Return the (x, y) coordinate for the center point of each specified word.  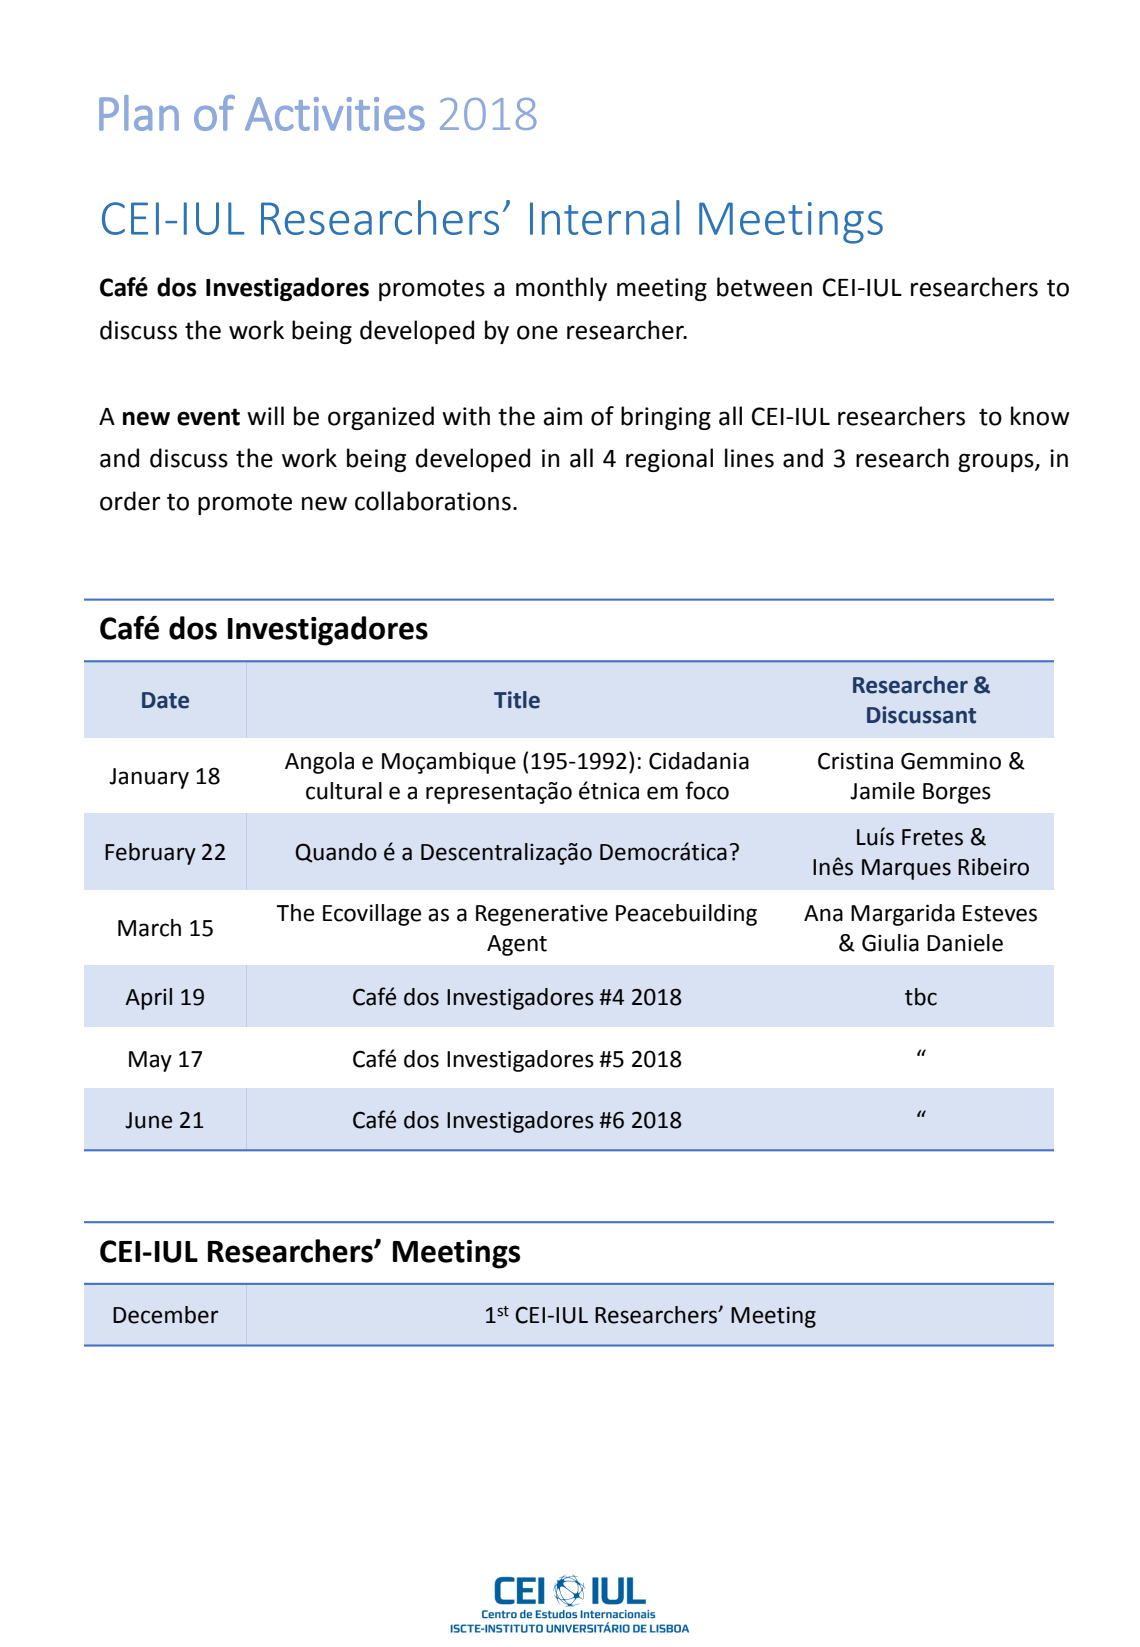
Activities (335, 114)
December (165, 1315)
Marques (906, 869)
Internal (605, 217)
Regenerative (542, 915)
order (130, 501)
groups (997, 462)
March (149, 928)
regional (669, 460)
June (148, 1120)
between (764, 287)
